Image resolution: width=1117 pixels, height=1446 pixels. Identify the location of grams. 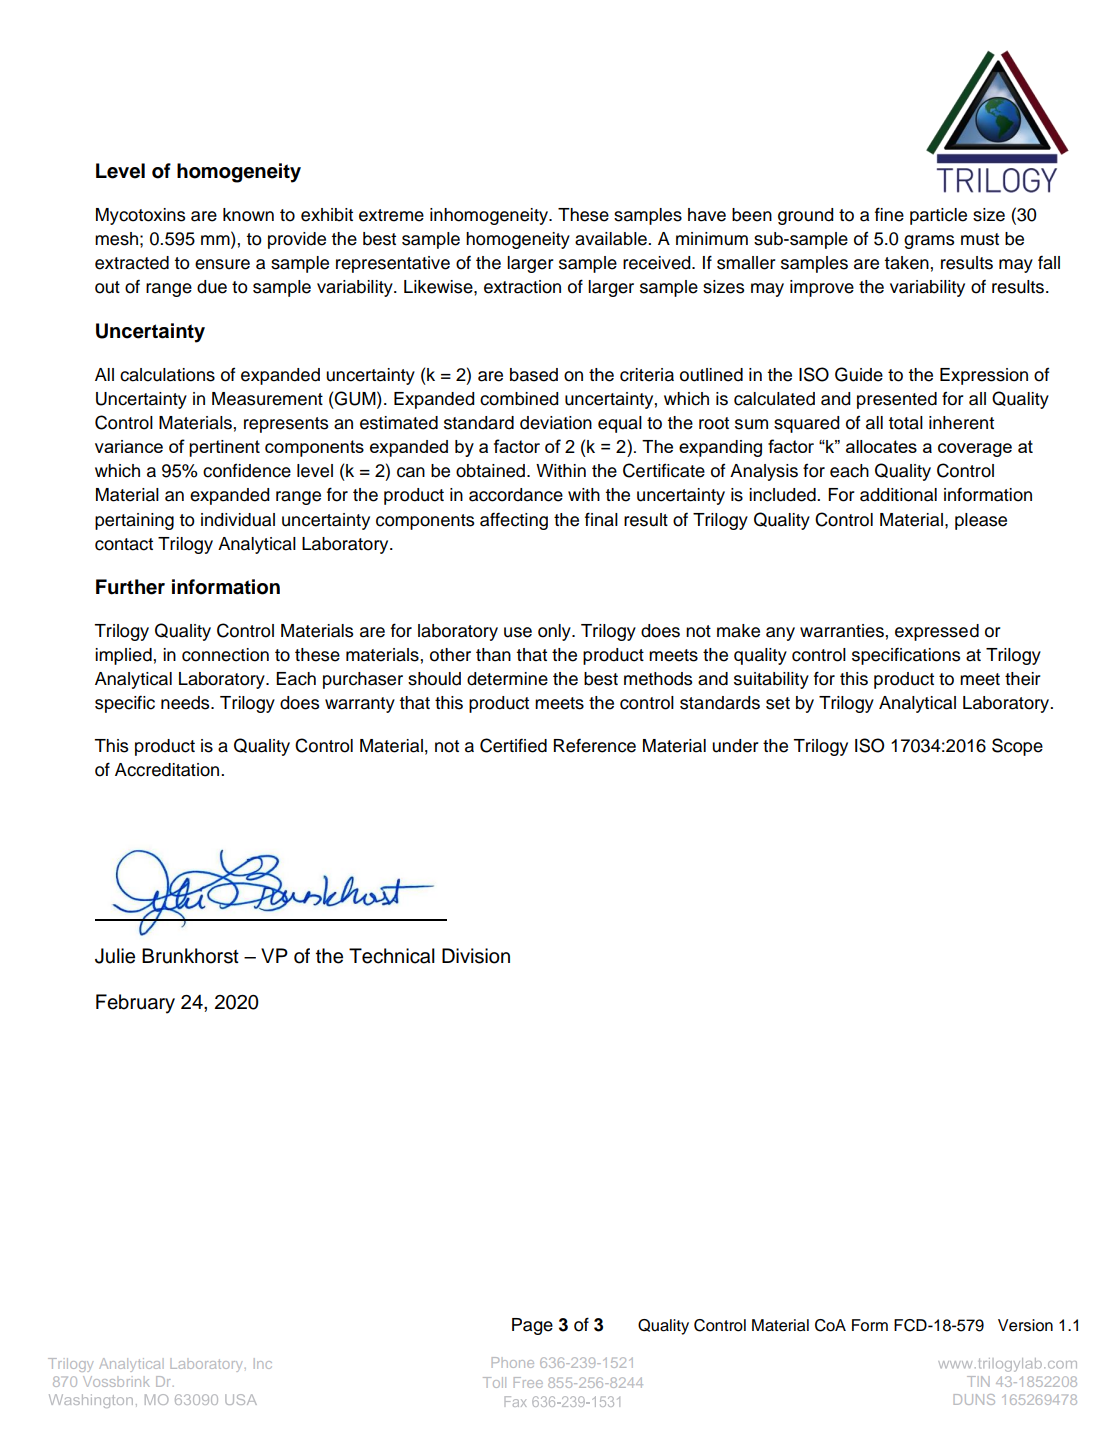
(929, 242).
